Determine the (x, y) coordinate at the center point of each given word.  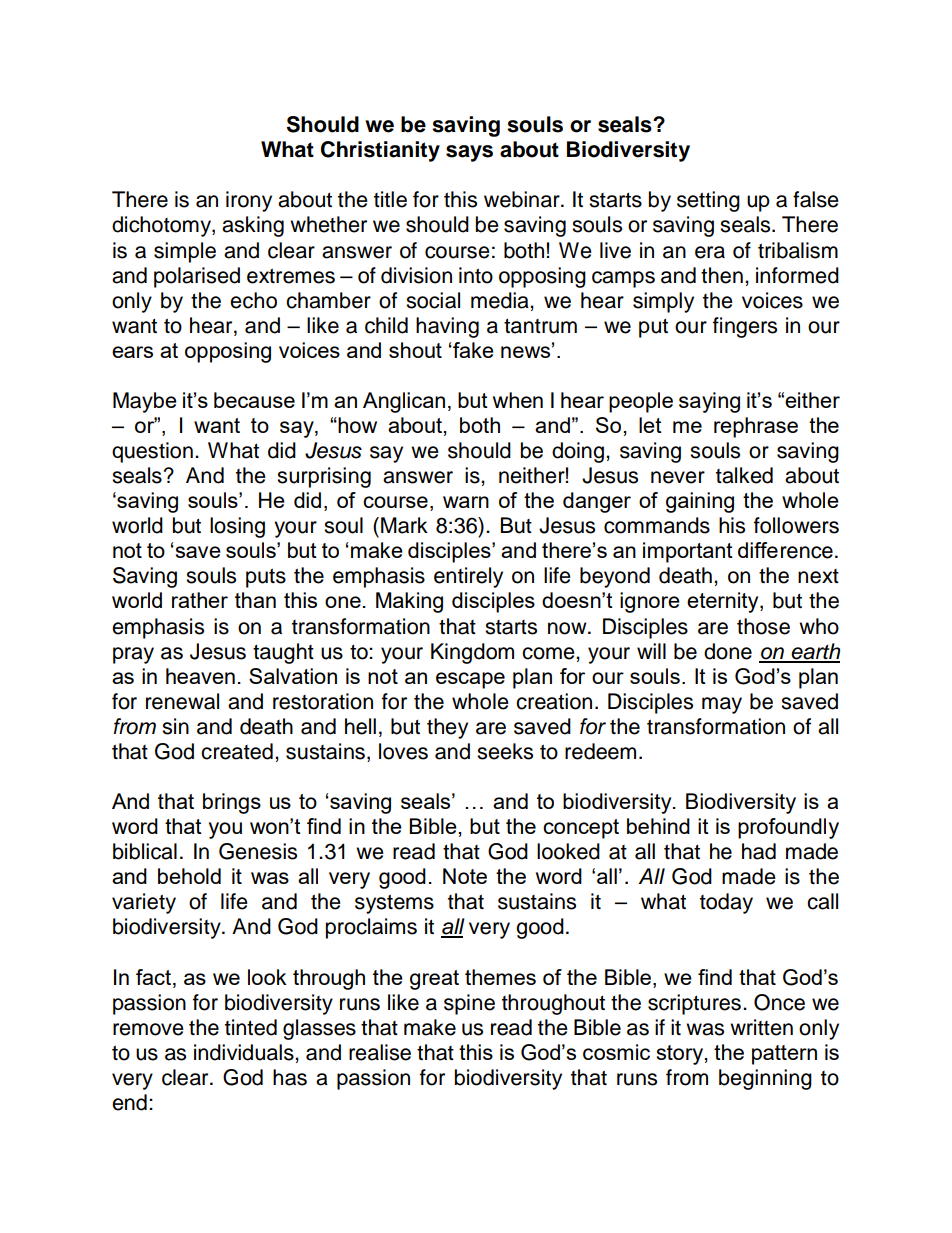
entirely (468, 577)
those (763, 626)
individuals (245, 1052)
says (469, 153)
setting (708, 201)
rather (200, 600)
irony (249, 201)
